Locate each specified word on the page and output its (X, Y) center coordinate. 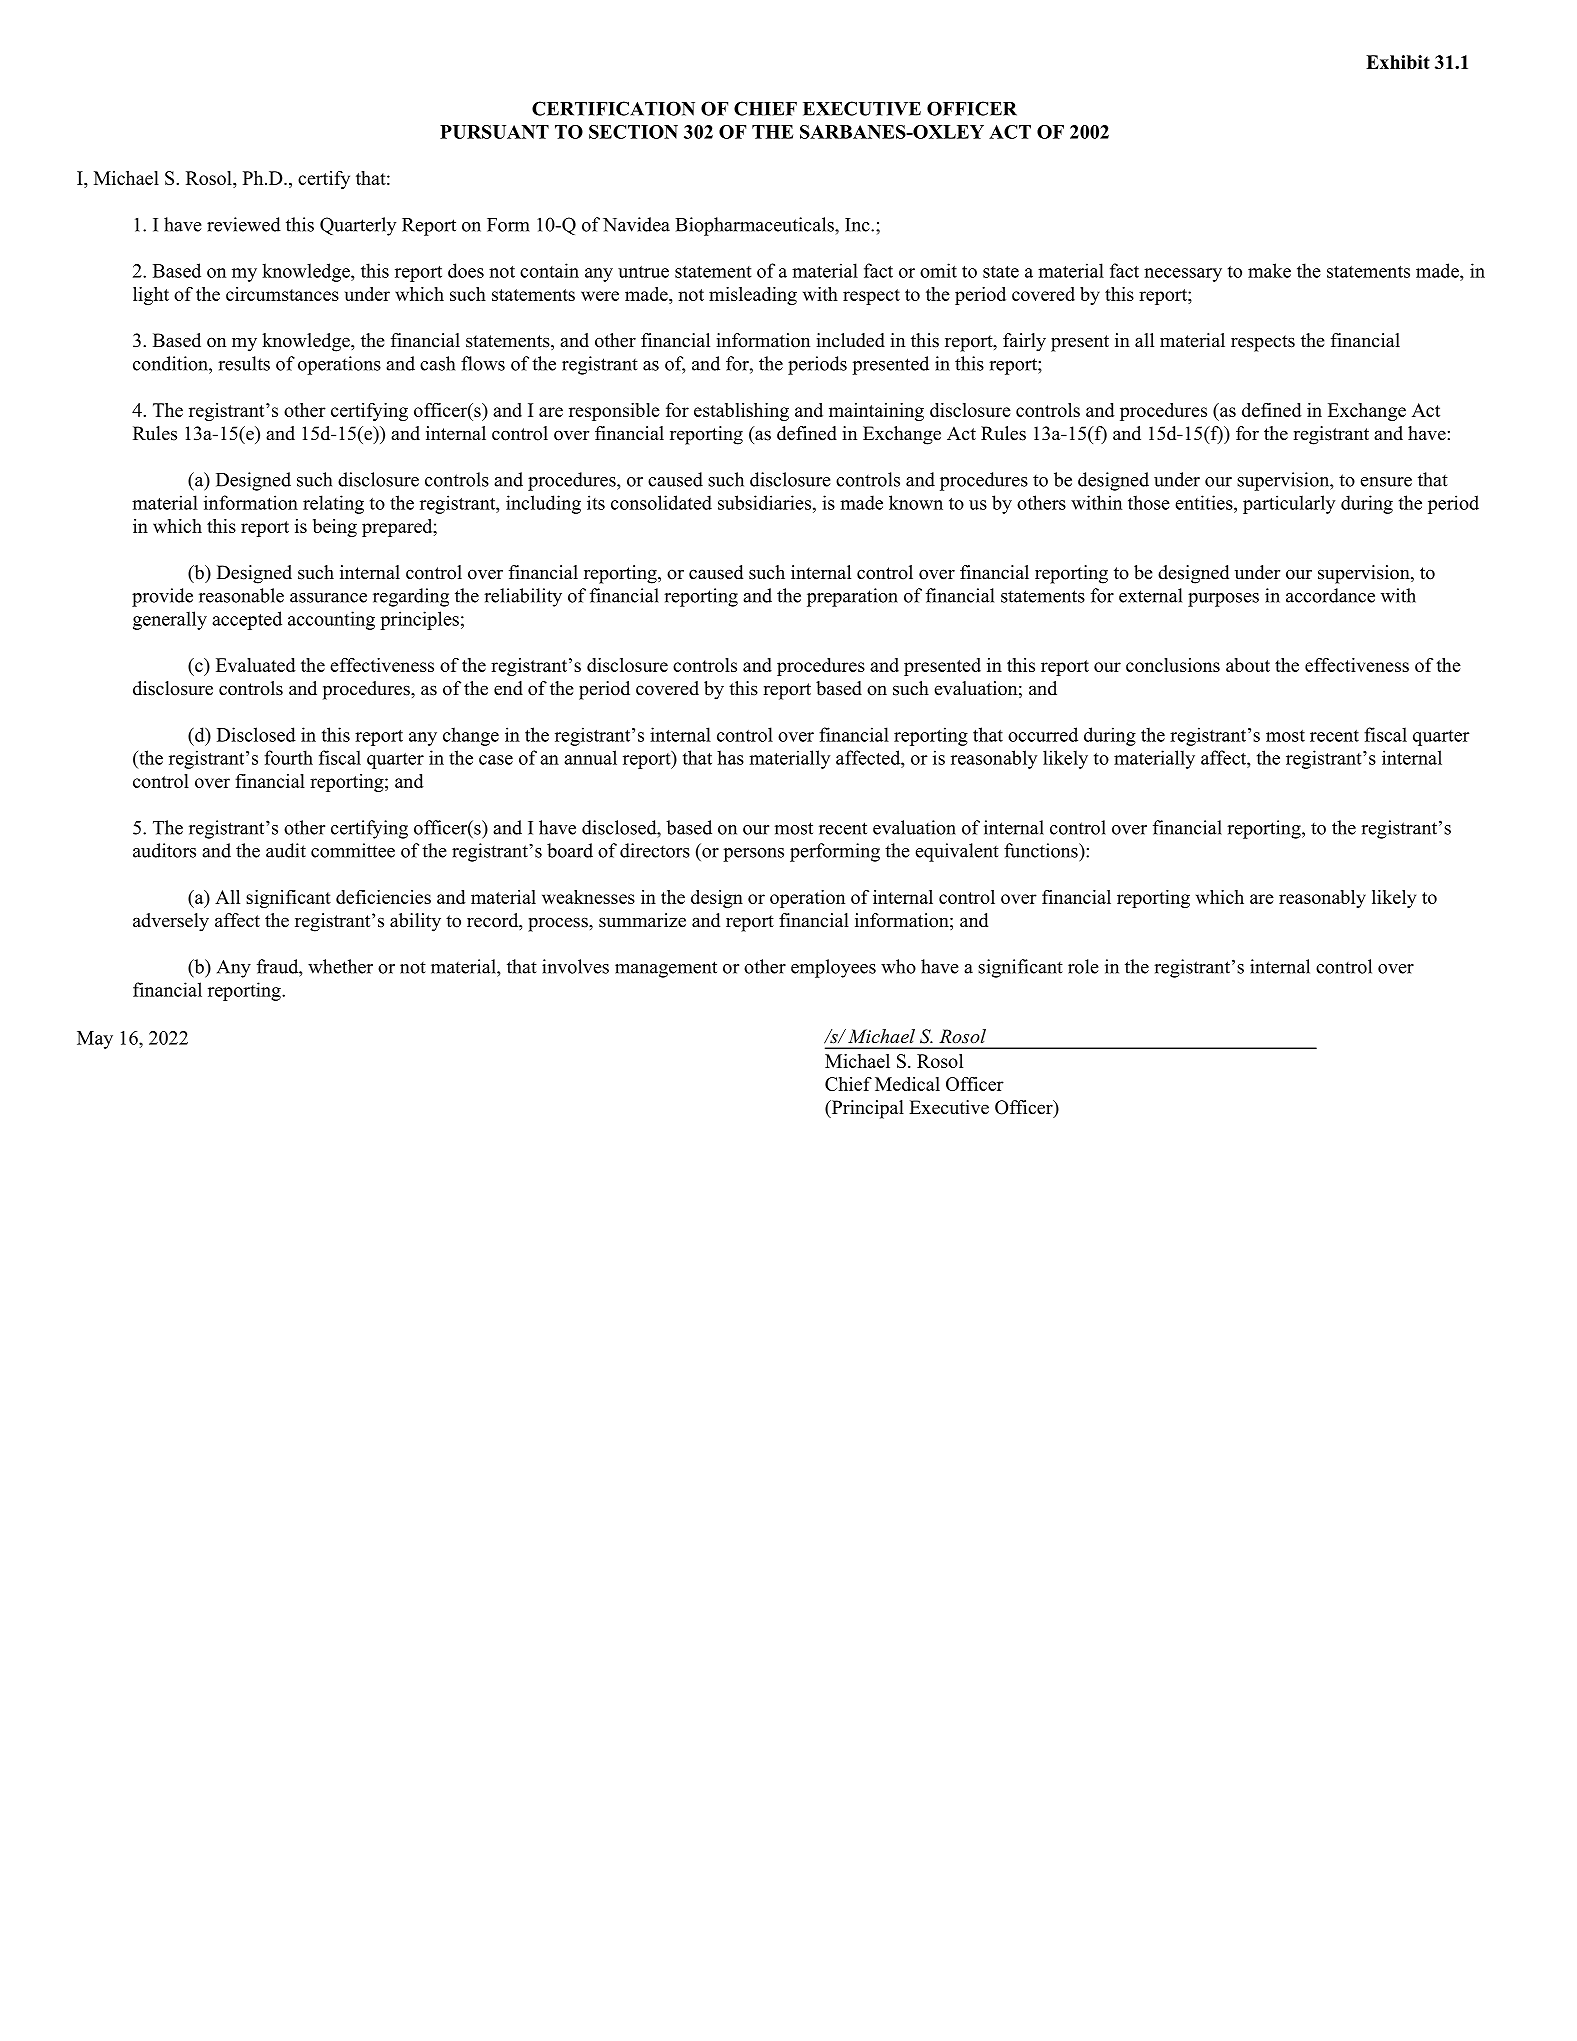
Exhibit (1398, 62)
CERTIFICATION (613, 108)
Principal (866, 1109)
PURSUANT (494, 132)
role (1083, 966)
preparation (852, 597)
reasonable (241, 595)
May (95, 1040)
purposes (1223, 600)
